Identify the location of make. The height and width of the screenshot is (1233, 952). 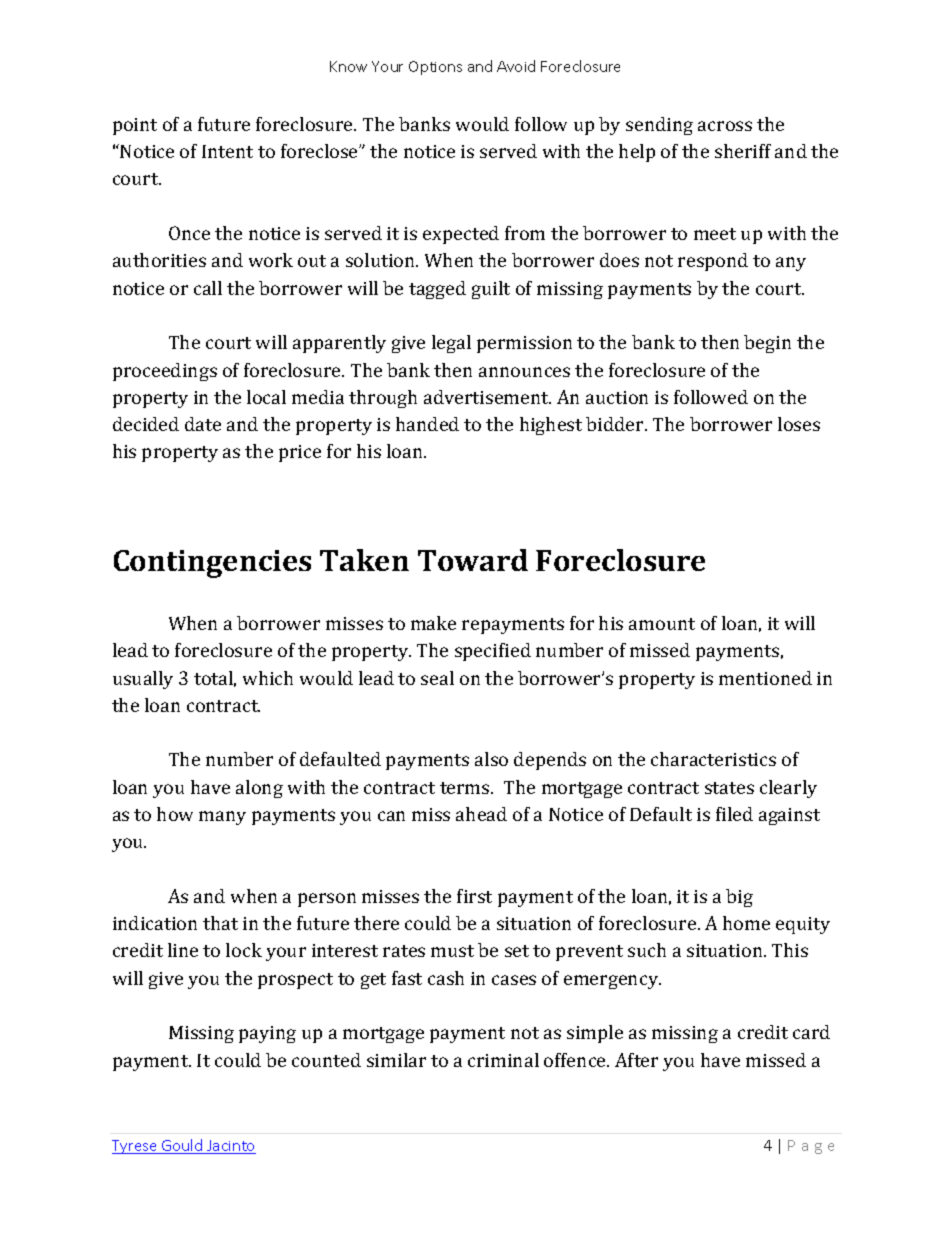
(433, 623).
